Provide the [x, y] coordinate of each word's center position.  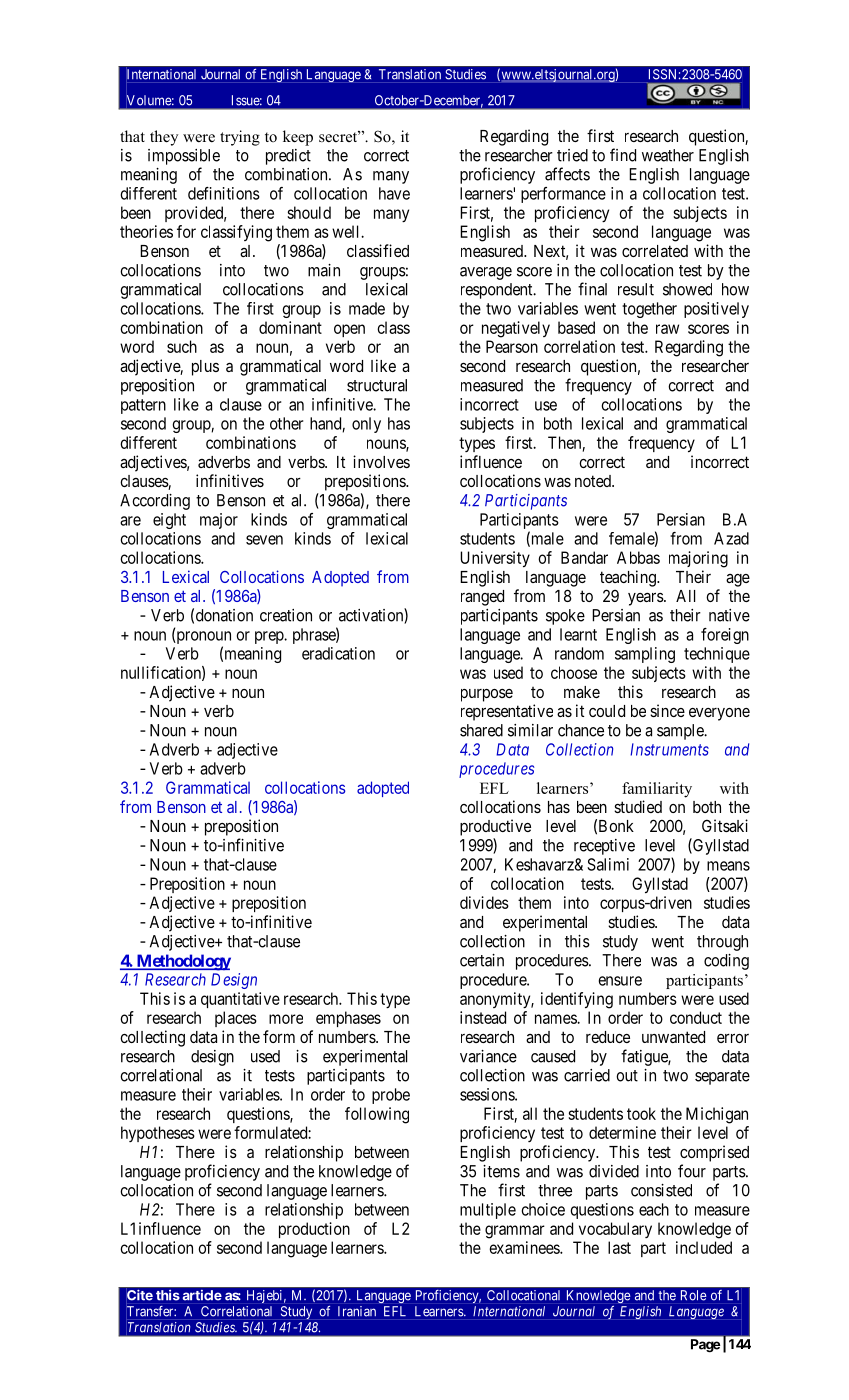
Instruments [669, 749]
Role [693, 1295]
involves [381, 461]
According [155, 502]
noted [594, 481]
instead [483, 1017]
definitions [224, 193]
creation [286, 615]
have [394, 193]
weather [668, 155]
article [202, 1295]
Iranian [357, 1311]
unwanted [673, 1037]
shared [481, 730]
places [236, 1019]
